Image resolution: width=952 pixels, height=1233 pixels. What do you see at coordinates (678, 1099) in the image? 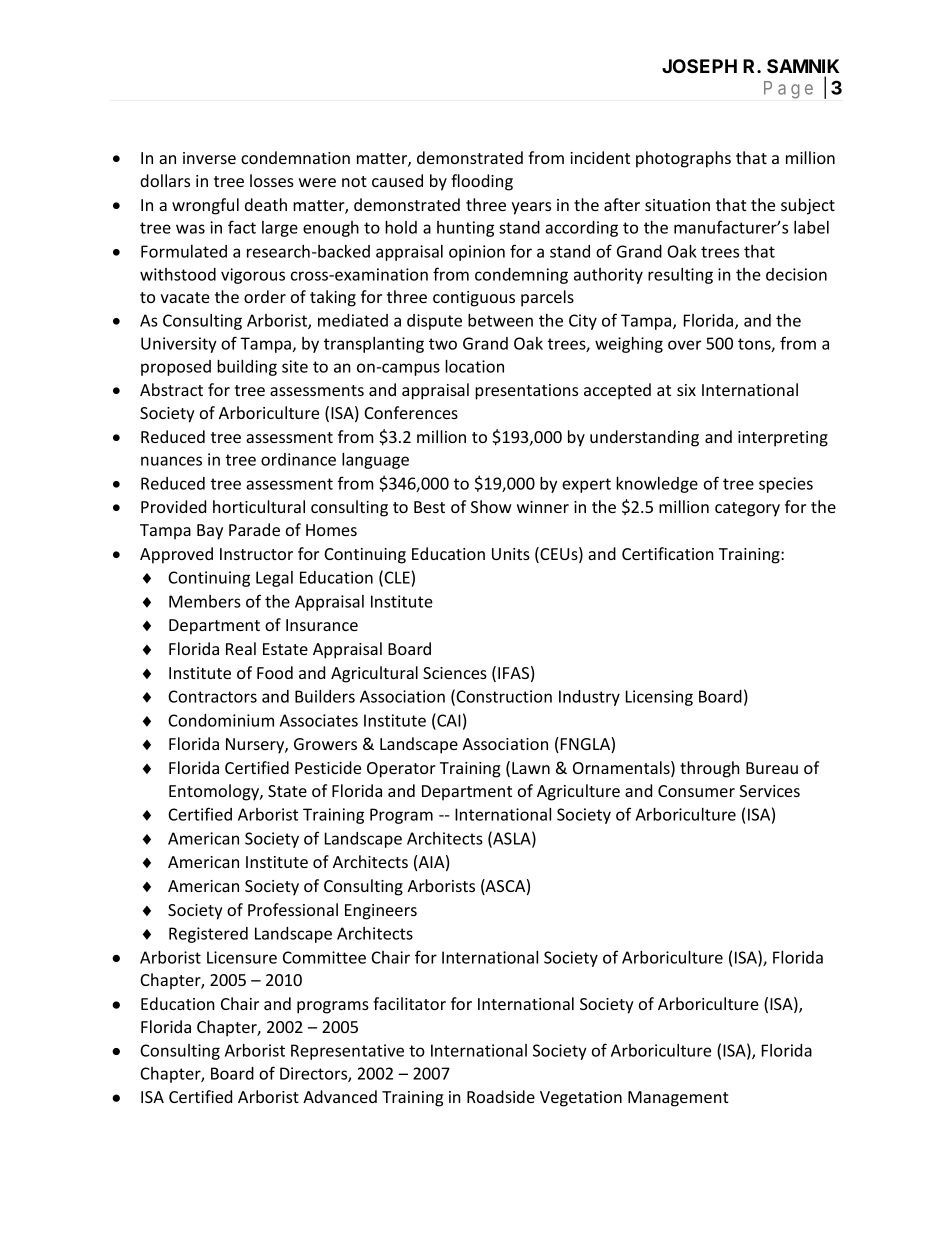
I see `Management` at bounding box center [678, 1099].
